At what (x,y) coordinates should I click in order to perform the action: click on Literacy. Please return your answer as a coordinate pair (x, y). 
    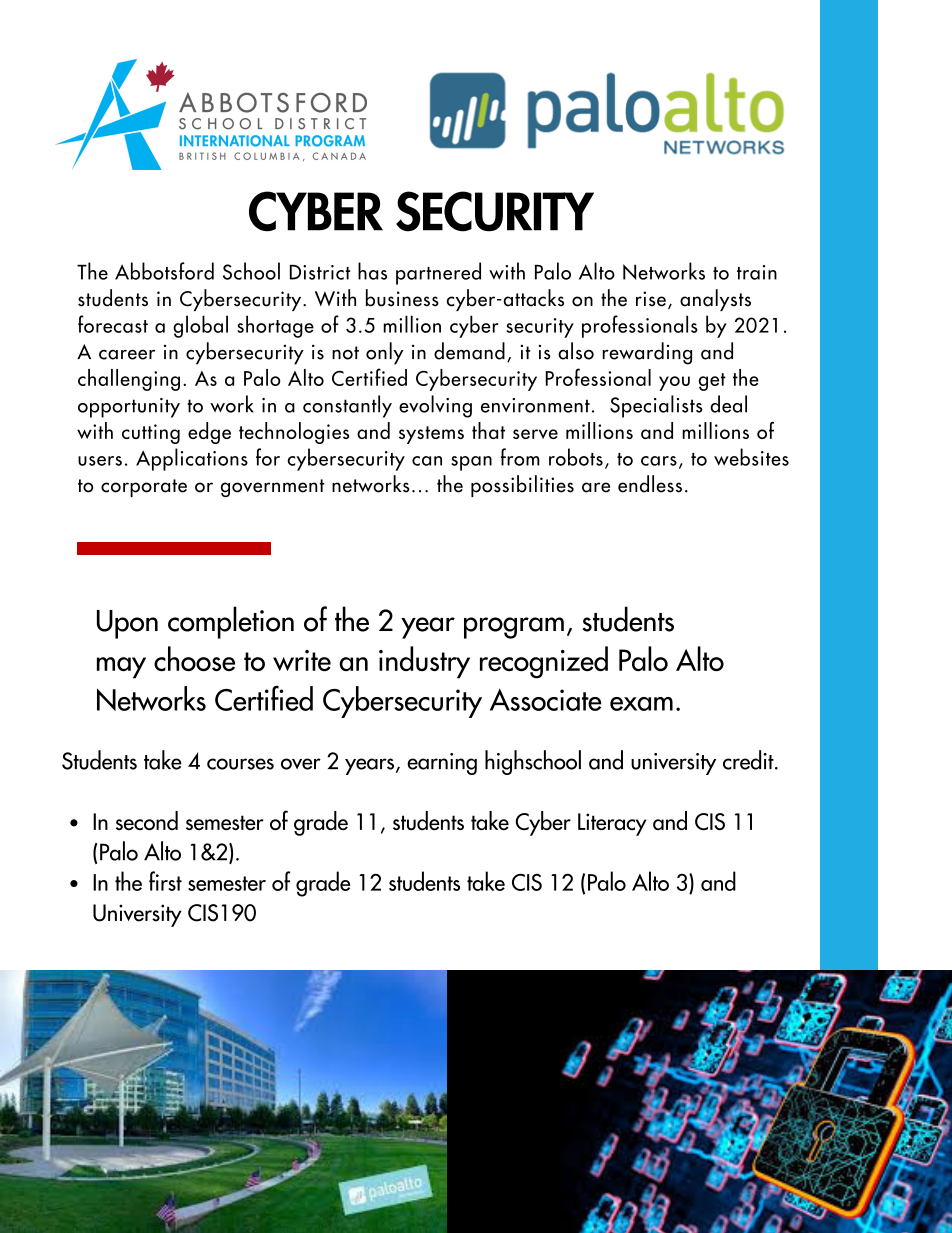
    Looking at the image, I should click on (612, 824).
